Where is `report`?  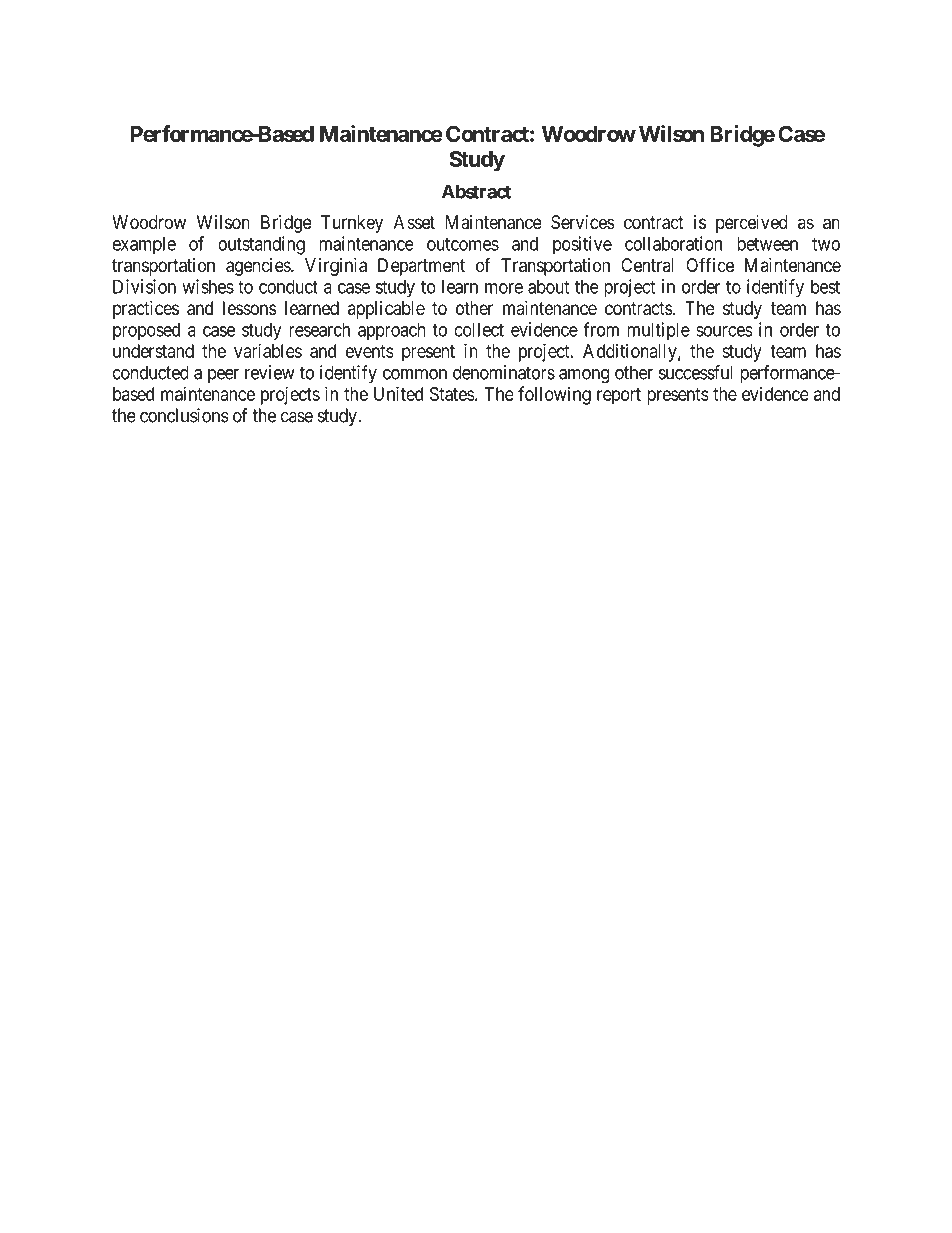
report is located at coordinates (619, 396).
